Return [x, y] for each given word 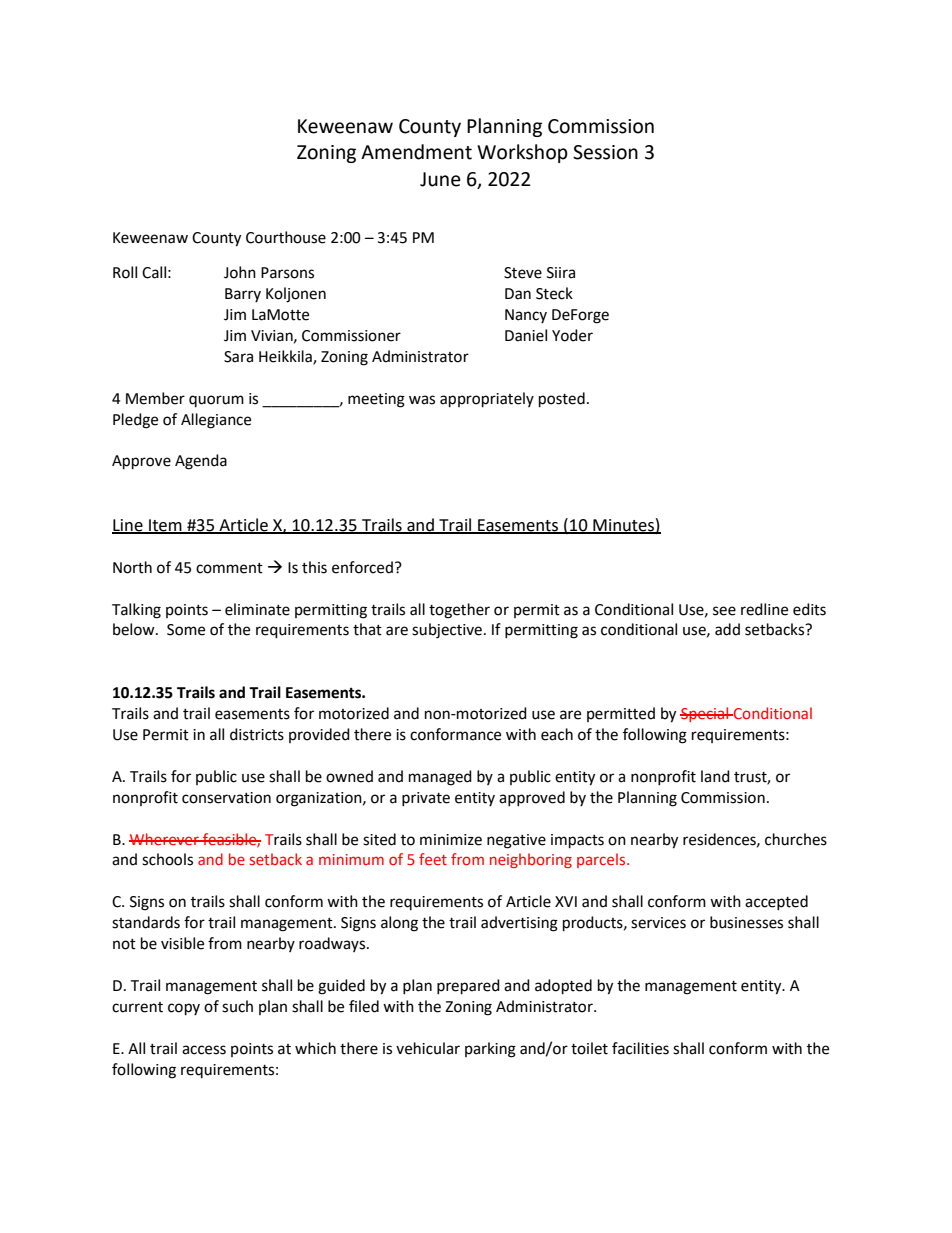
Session [605, 152]
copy [184, 1009]
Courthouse [286, 237]
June [440, 179]
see [724, 611]
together [459, 611]
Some [186, 630]
